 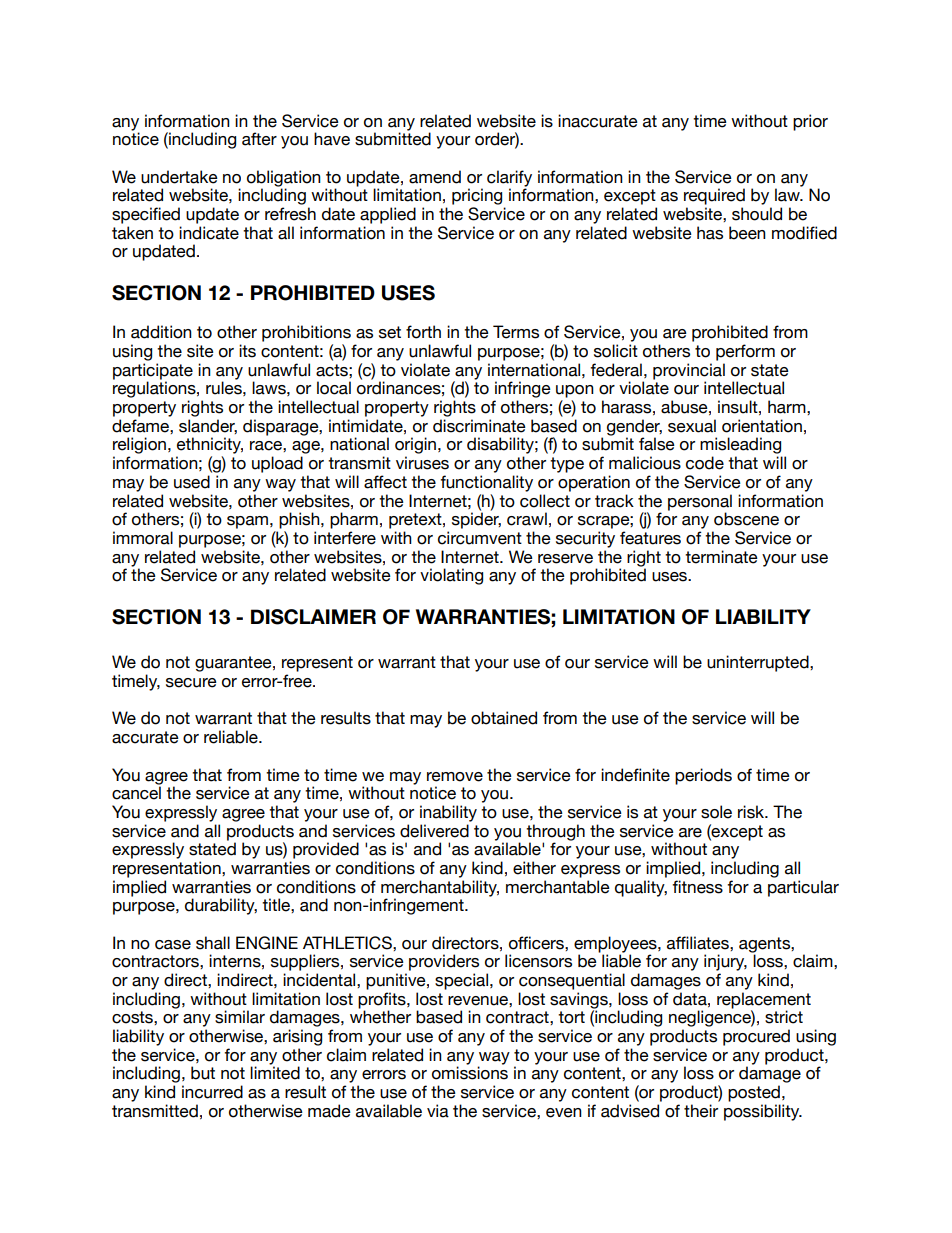 What do you see at coordinates (179, 177) in the document?
I see `undertake` at bounding box center [179, 177].
